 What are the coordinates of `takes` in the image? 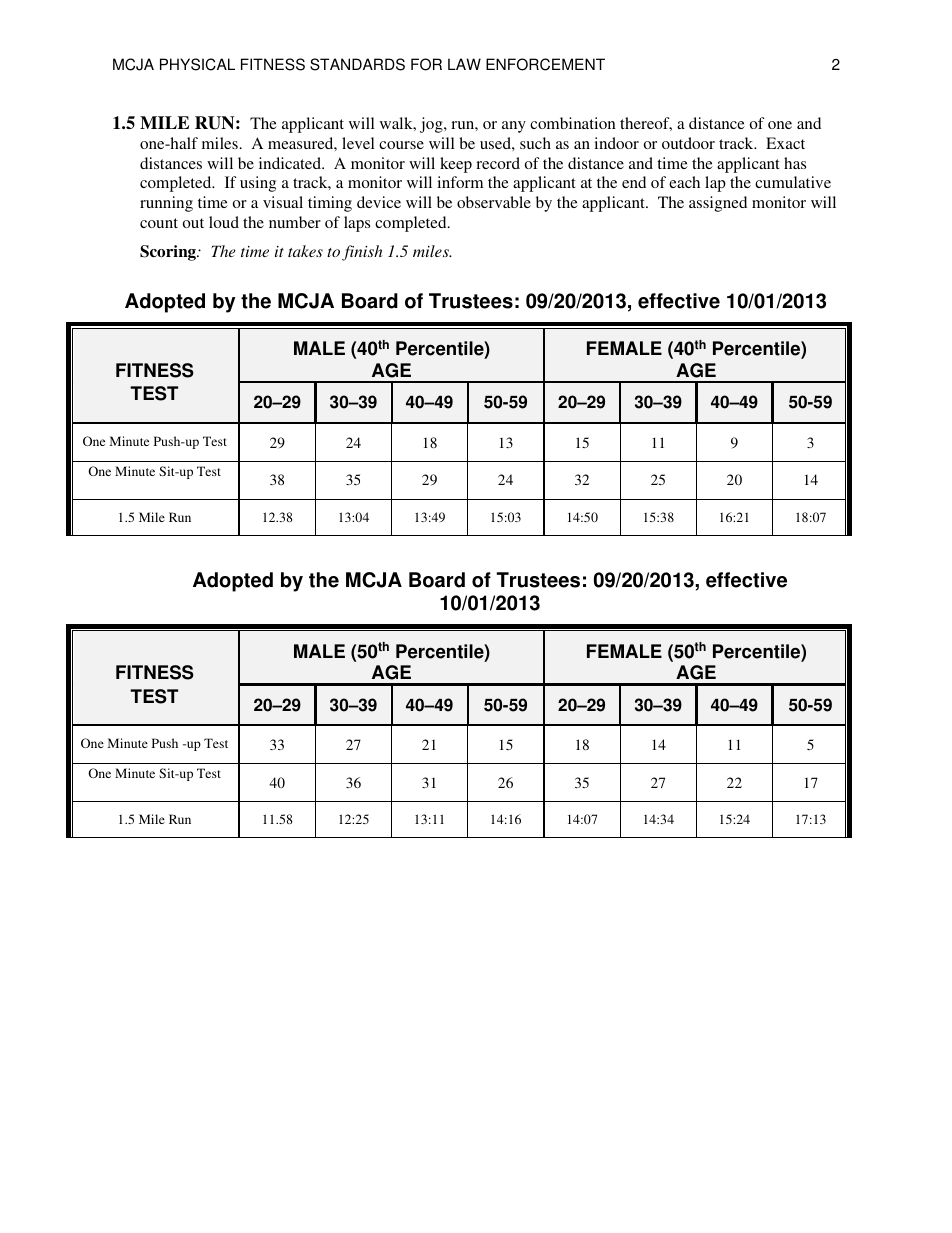 It's located at (305, 251).
